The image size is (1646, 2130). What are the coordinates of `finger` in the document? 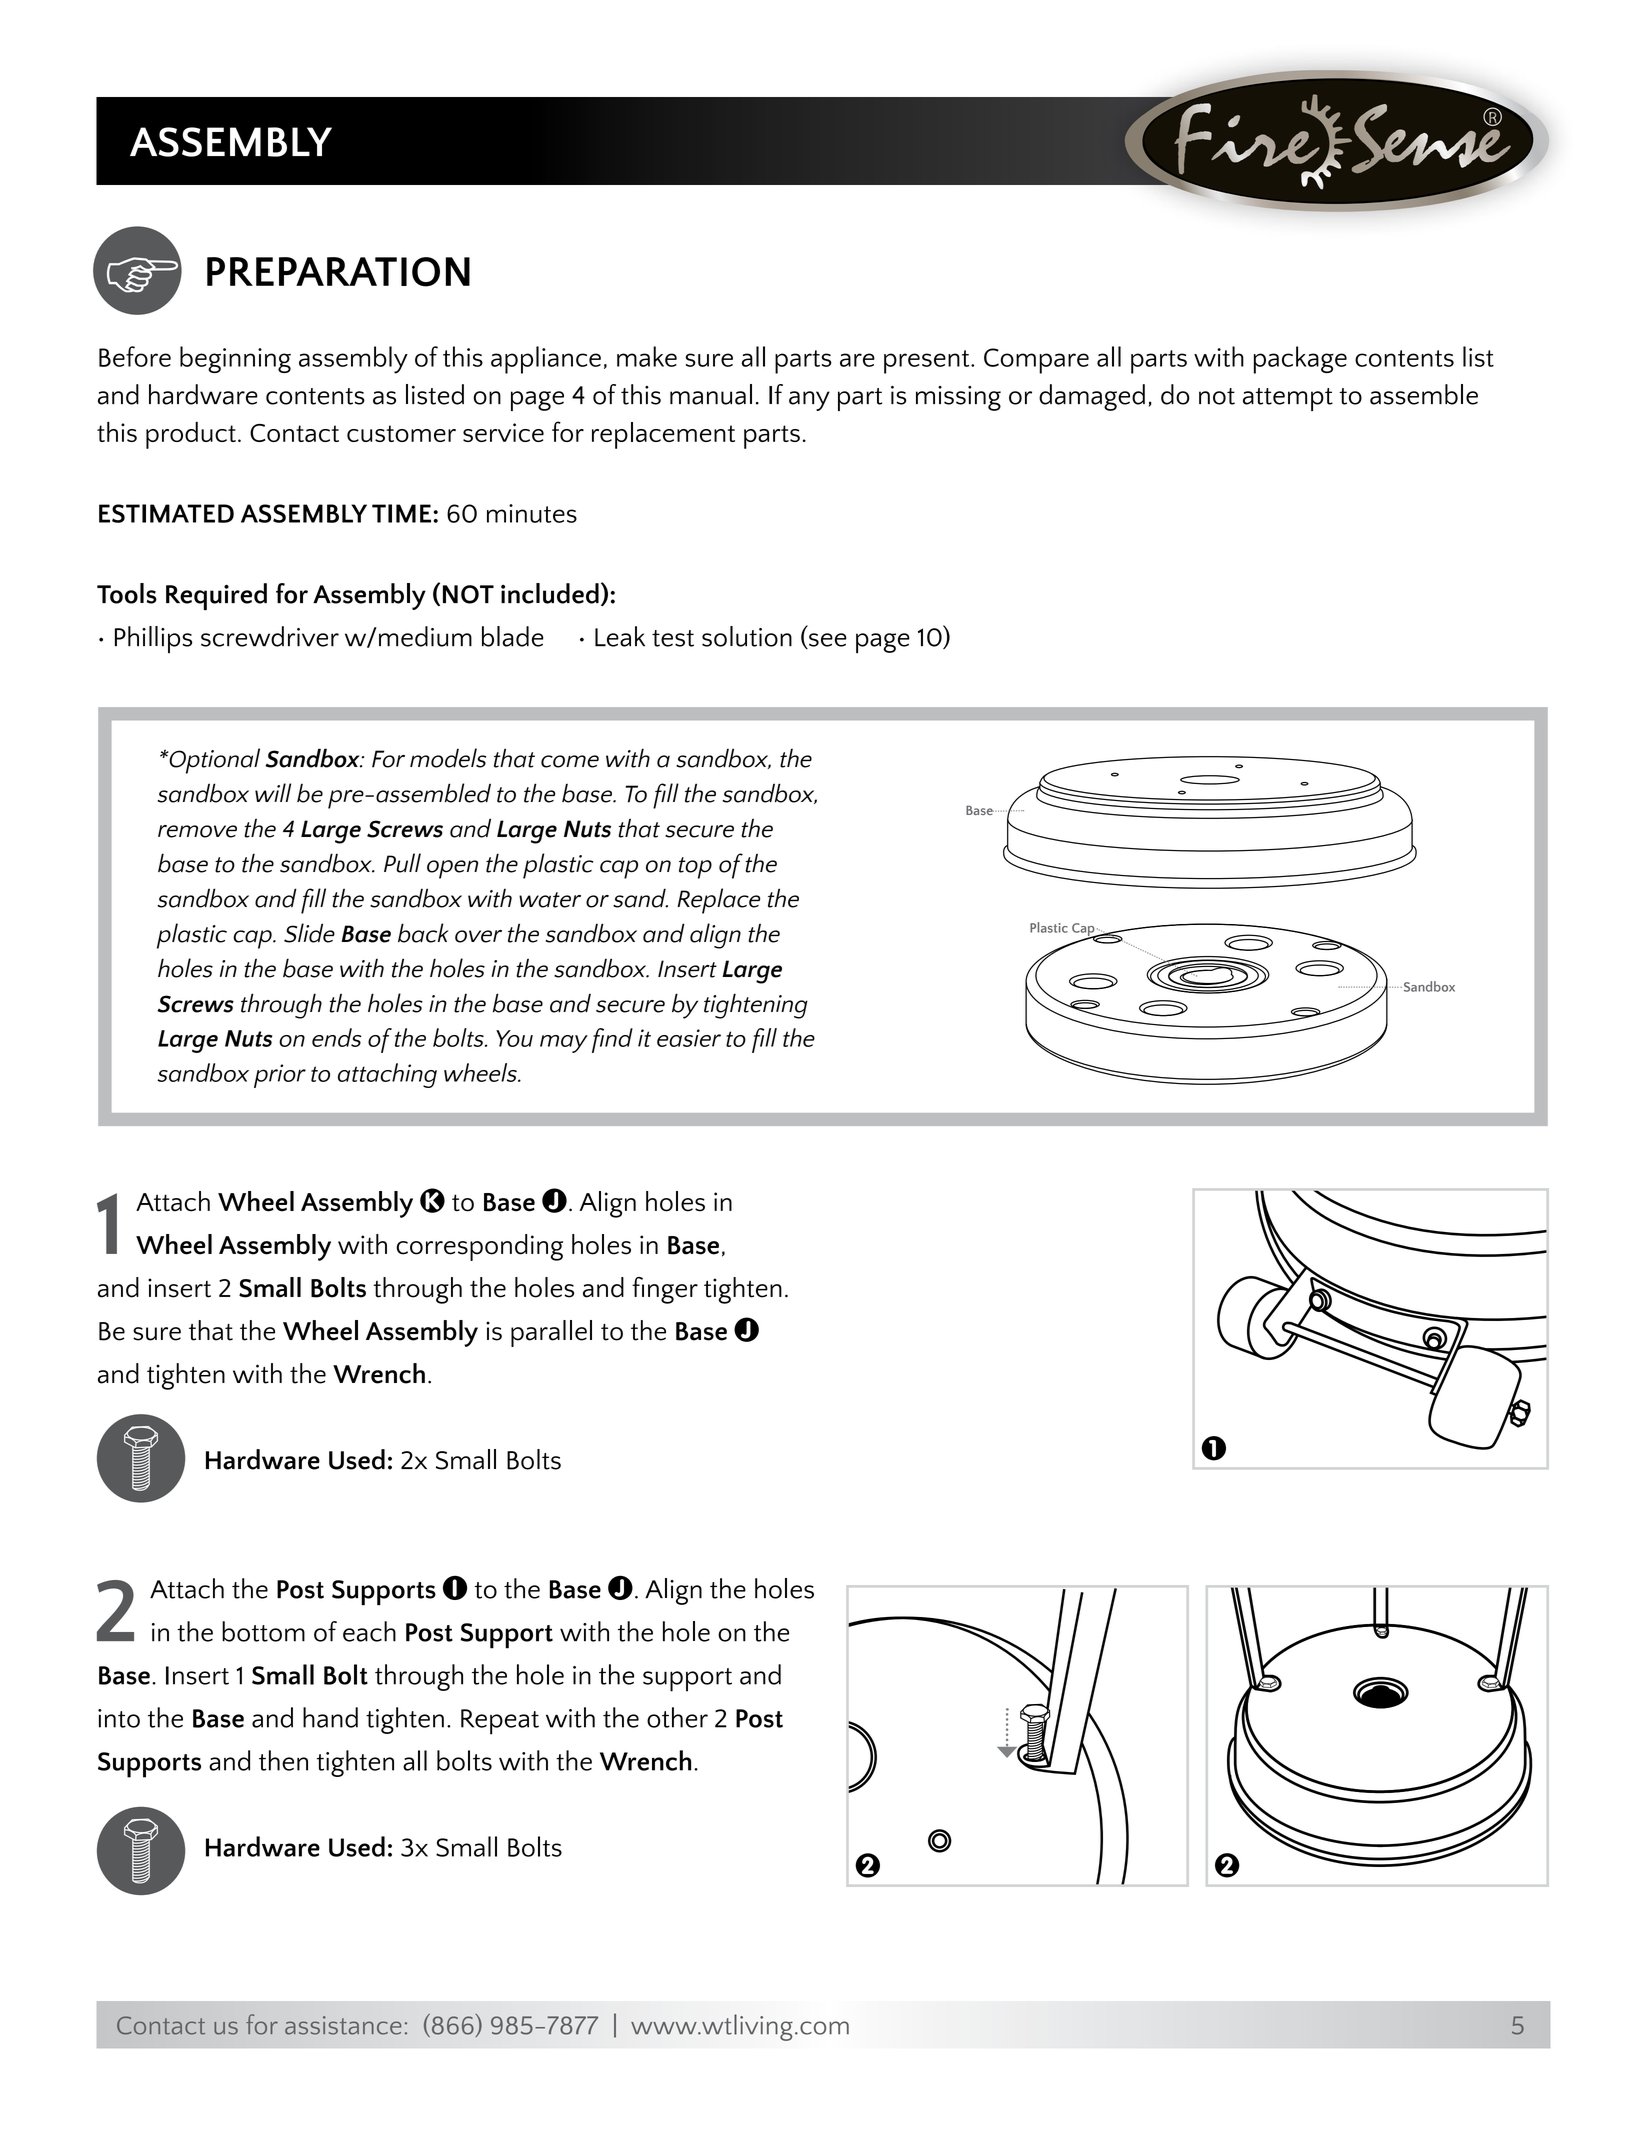 It's located at (665, 1290).
